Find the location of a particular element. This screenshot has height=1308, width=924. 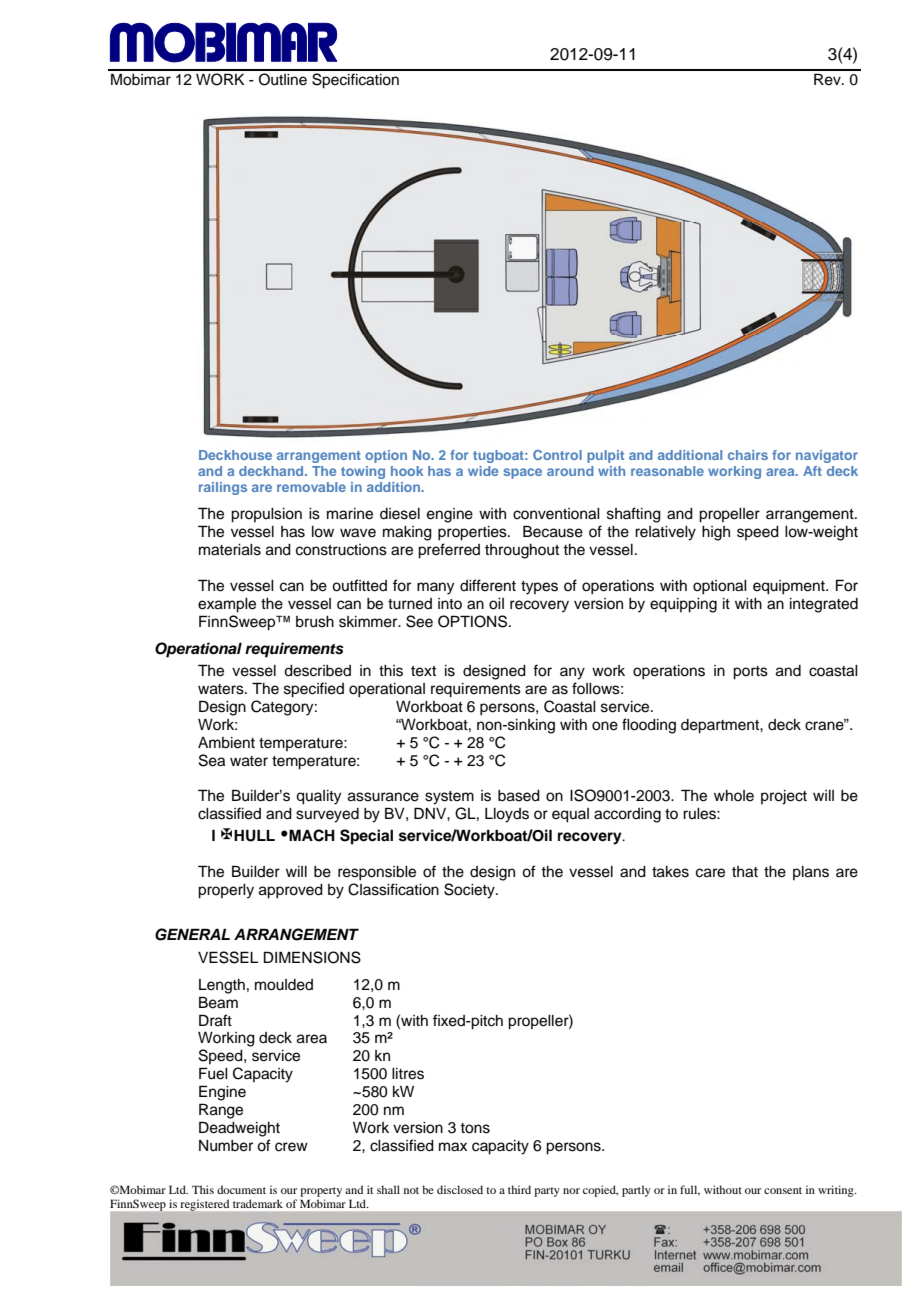

third is located at coordinates (519, 1189).
